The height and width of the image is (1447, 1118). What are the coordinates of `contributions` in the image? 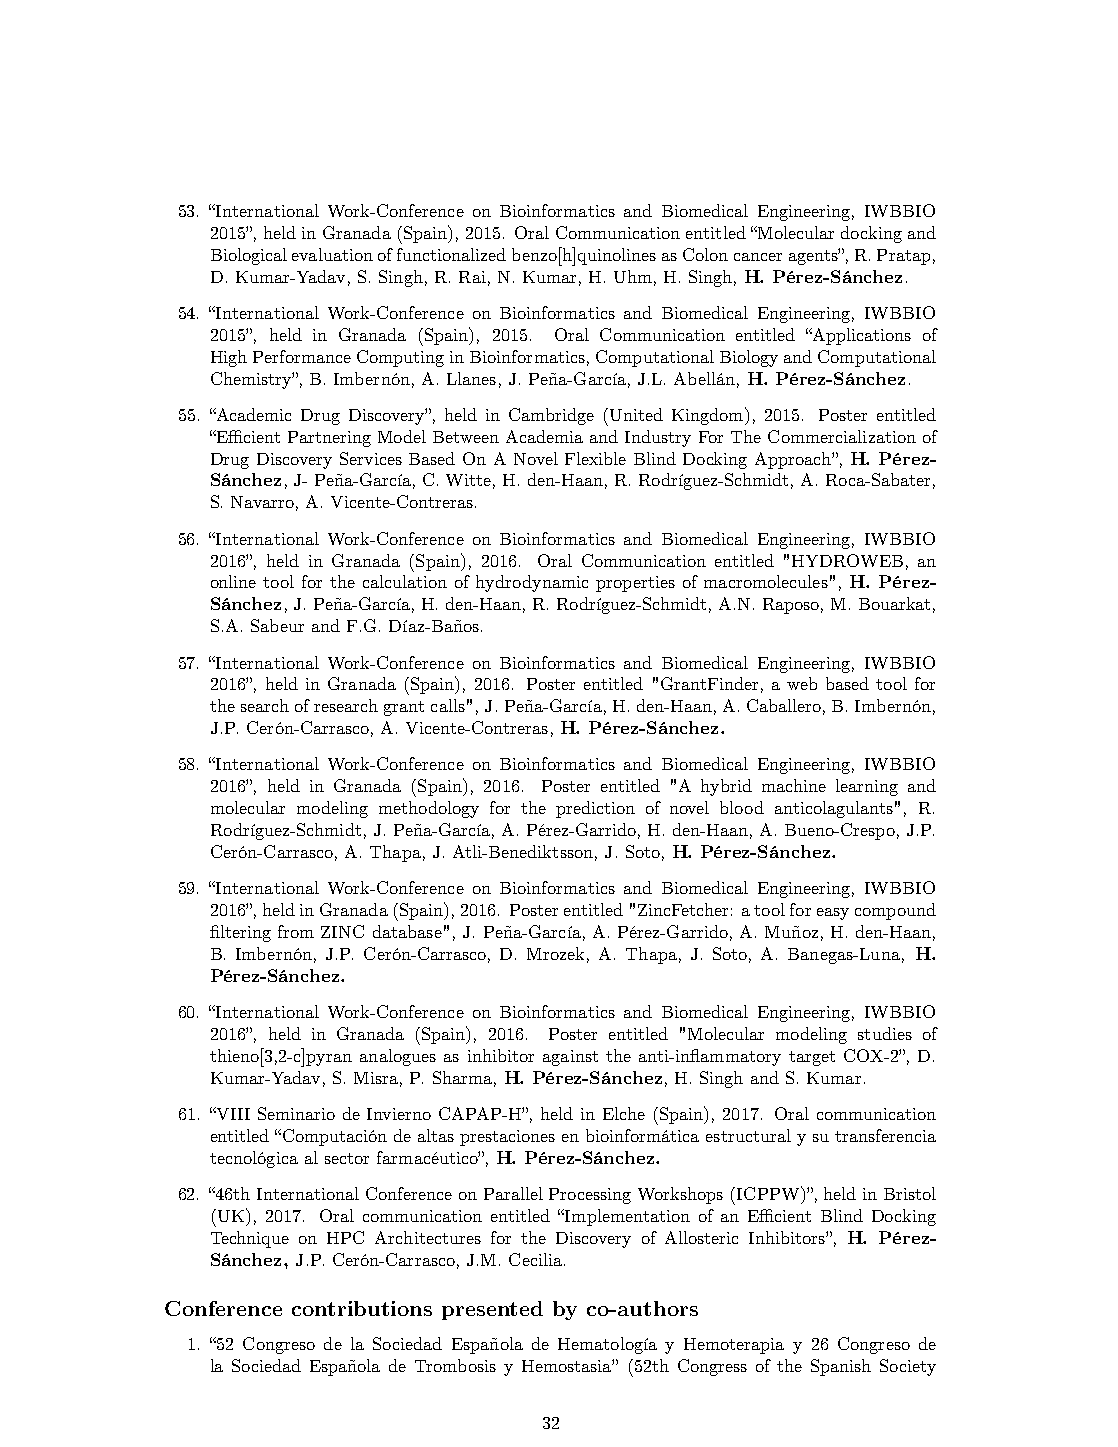 It's located at (362, 1308).
